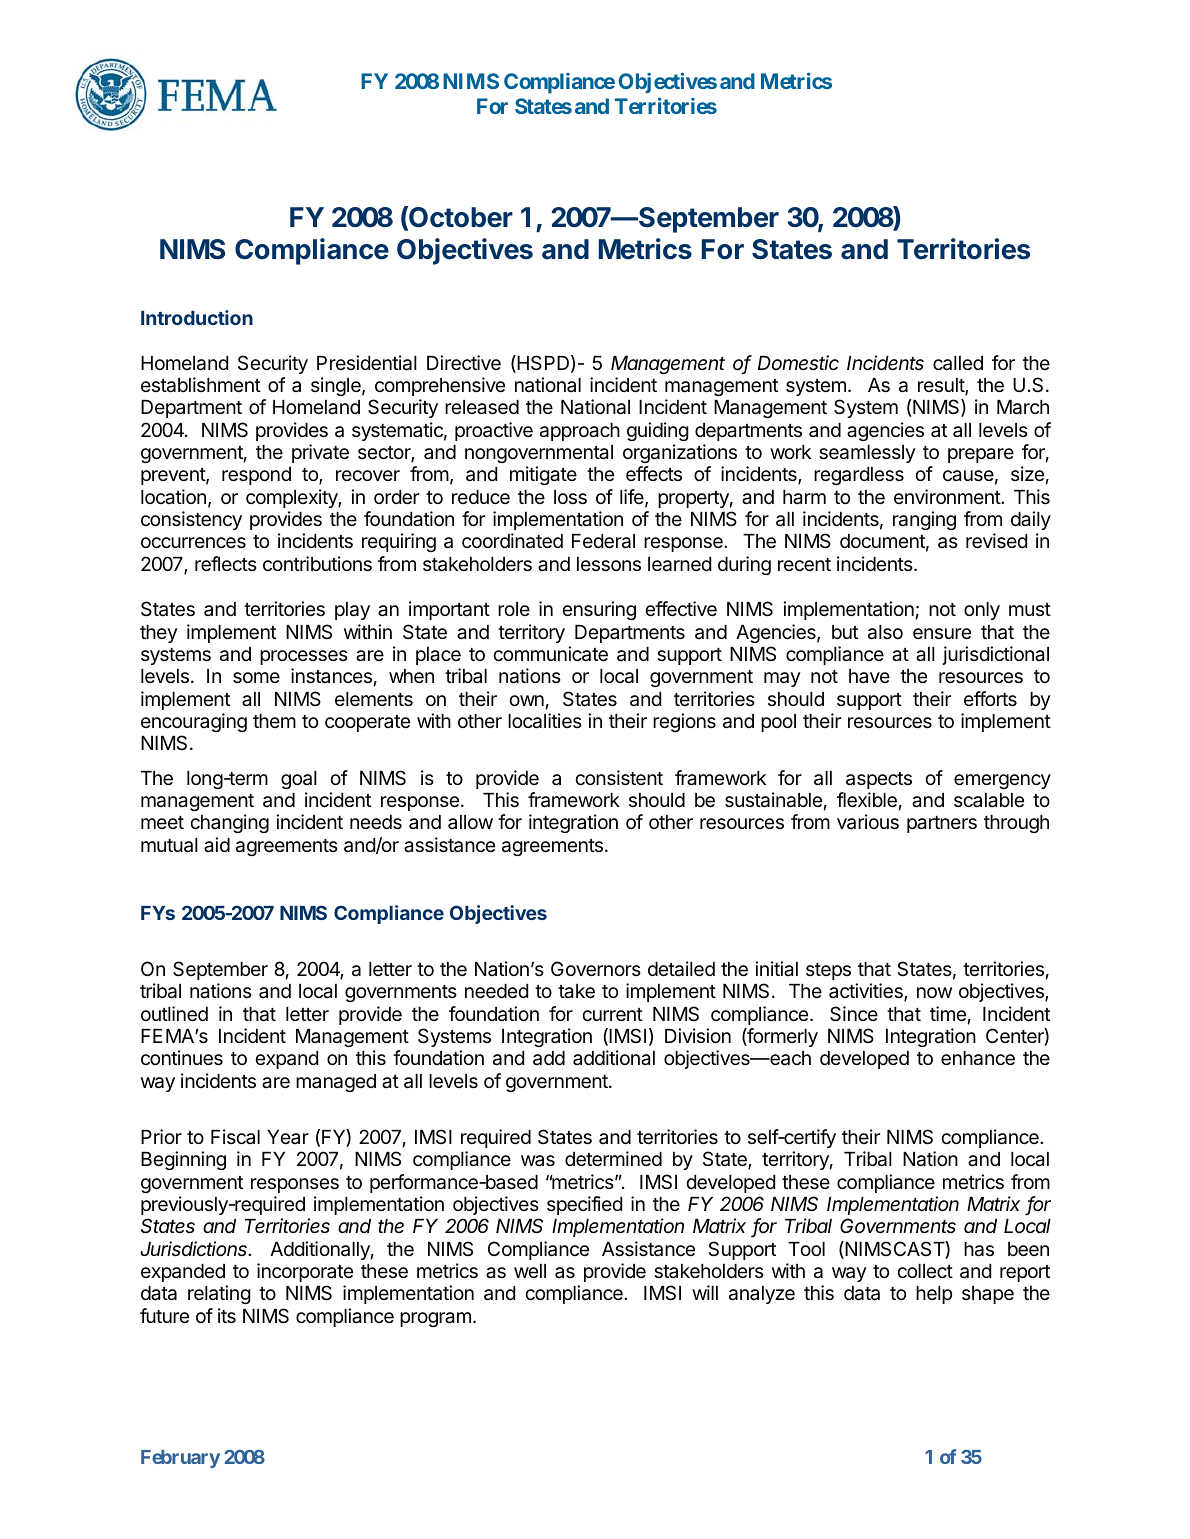 The image size is (1190, 1539). I want to click on consistent, so click(619, 777).
